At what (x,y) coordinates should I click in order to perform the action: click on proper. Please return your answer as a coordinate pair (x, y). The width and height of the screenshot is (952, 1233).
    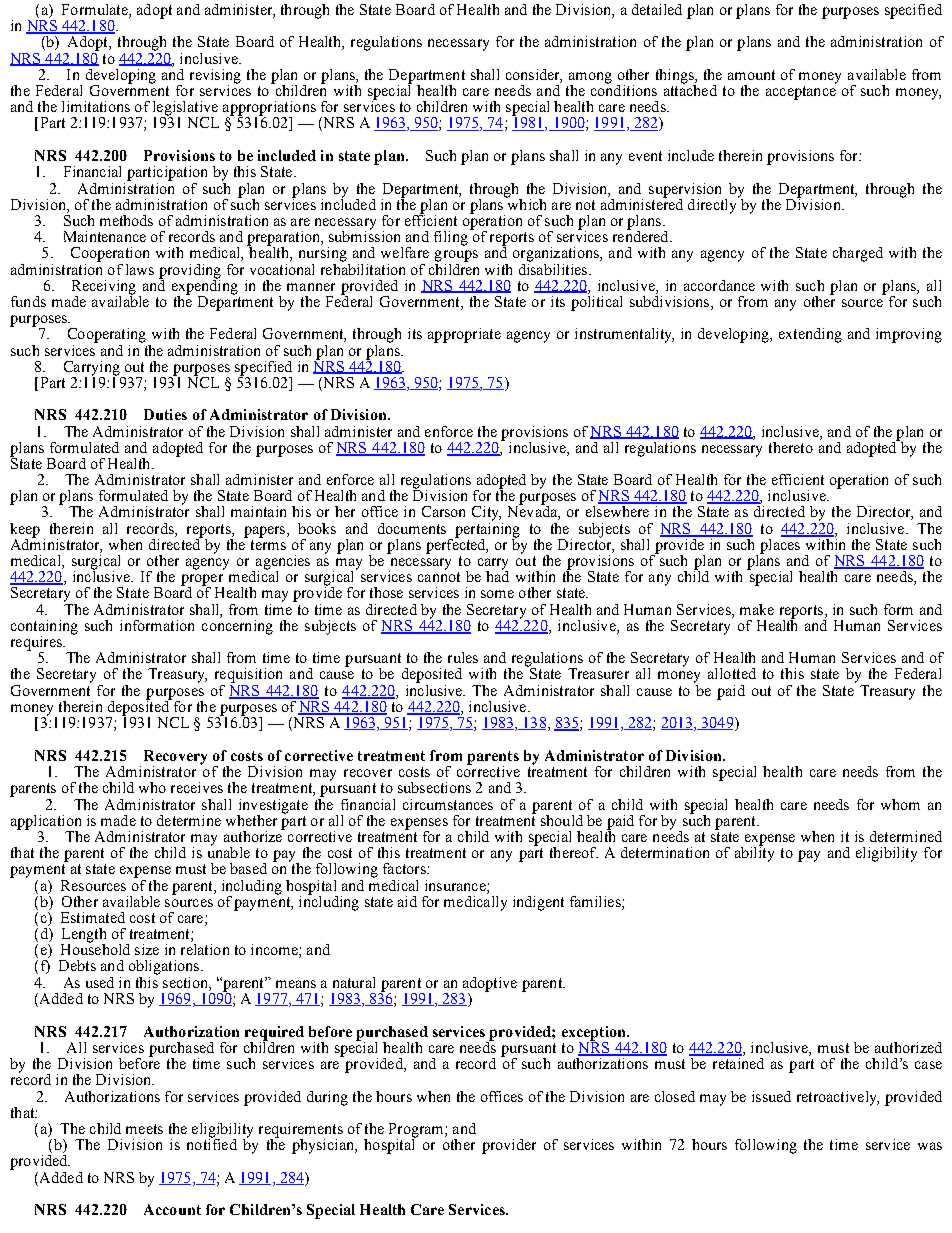
    Looking at the image, I should click on (202, 581).
